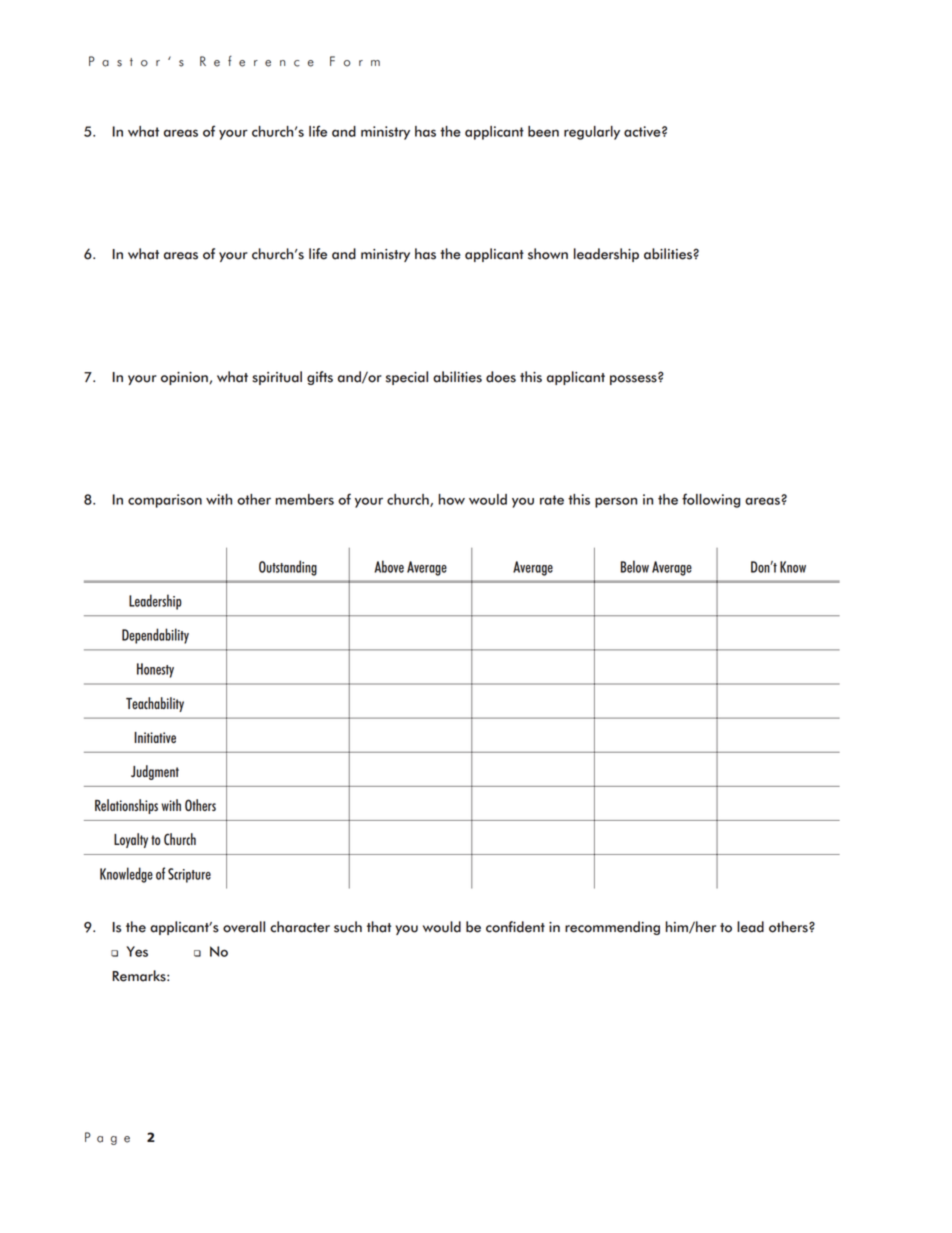 The image size is (952, 1233). I want to click on recommending, so click(612, 928).
